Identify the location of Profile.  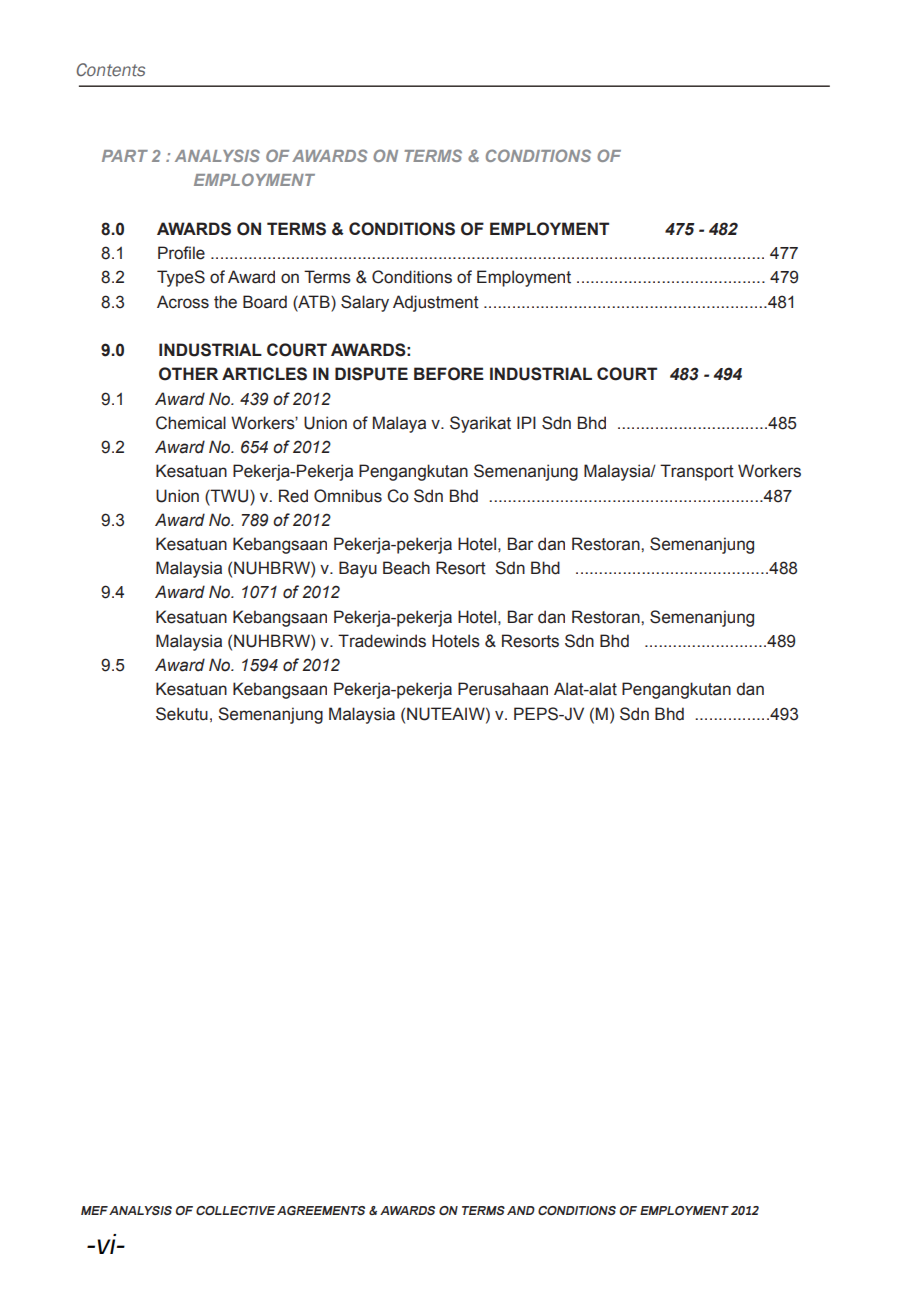
(181, 253).
